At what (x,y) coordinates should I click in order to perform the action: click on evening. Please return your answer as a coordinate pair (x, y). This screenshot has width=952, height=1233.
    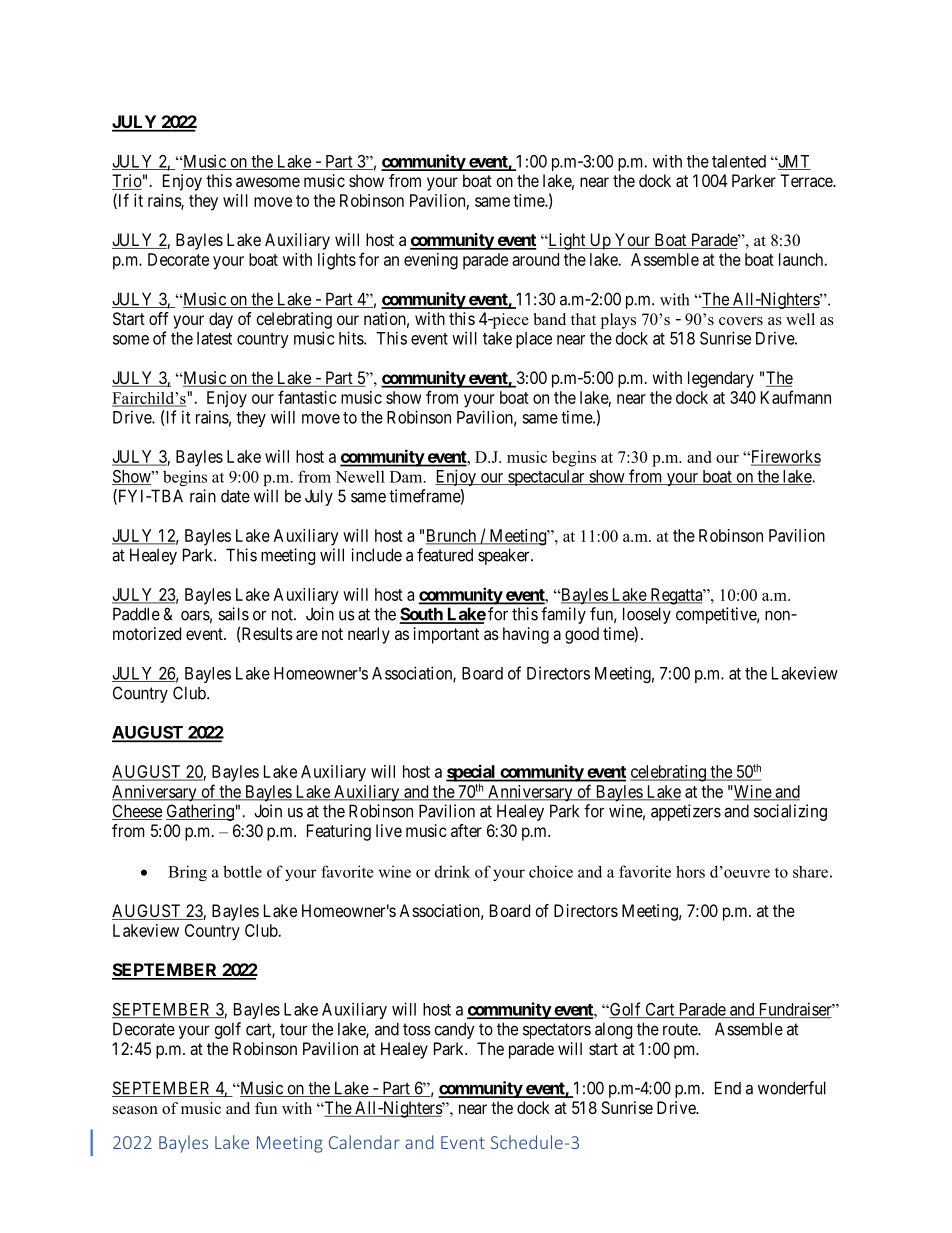
    Looking at the image, I should click on (431, 261).
